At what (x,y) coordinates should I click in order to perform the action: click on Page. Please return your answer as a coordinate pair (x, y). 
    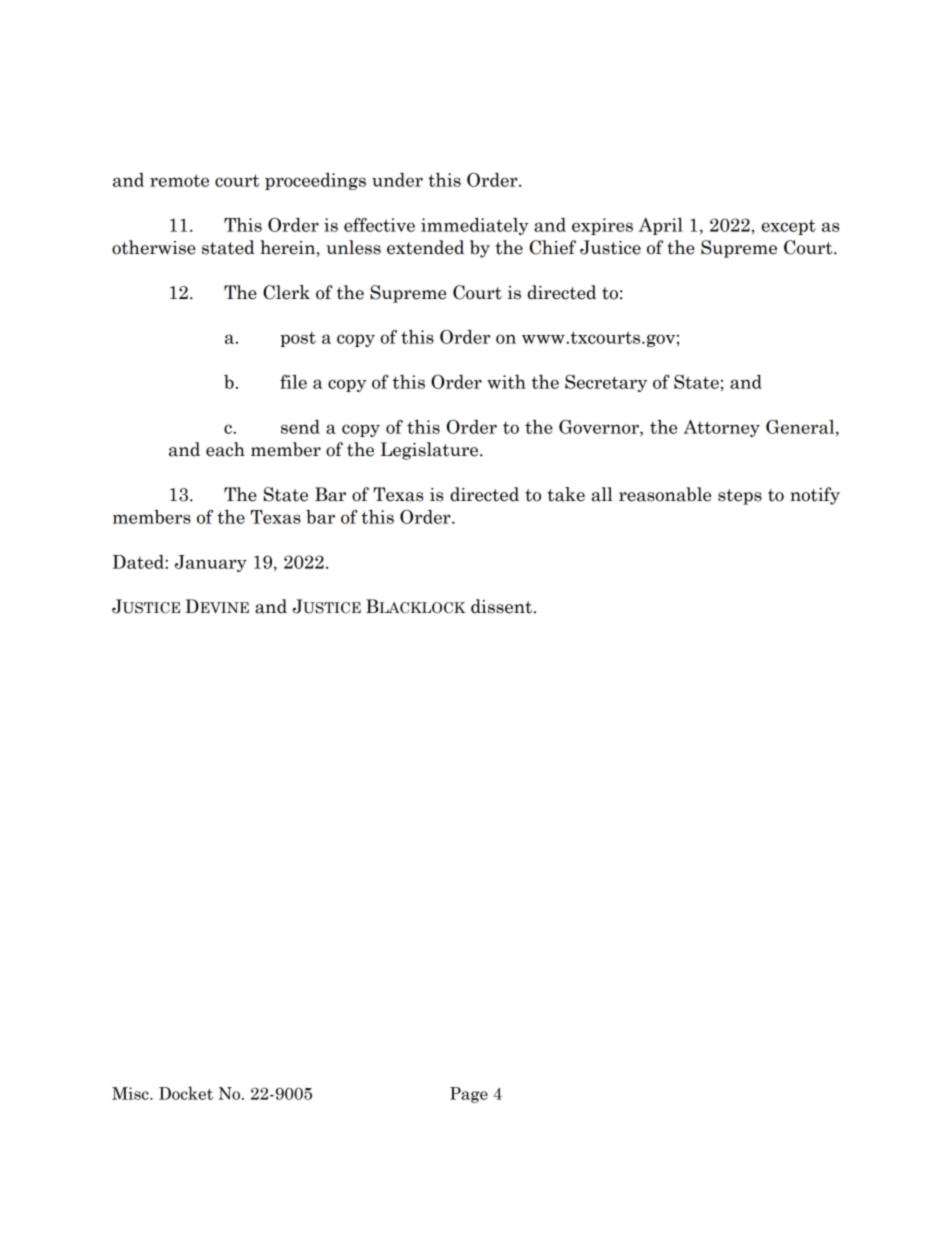
    Looking at the image, I should click on (469, 1095).
